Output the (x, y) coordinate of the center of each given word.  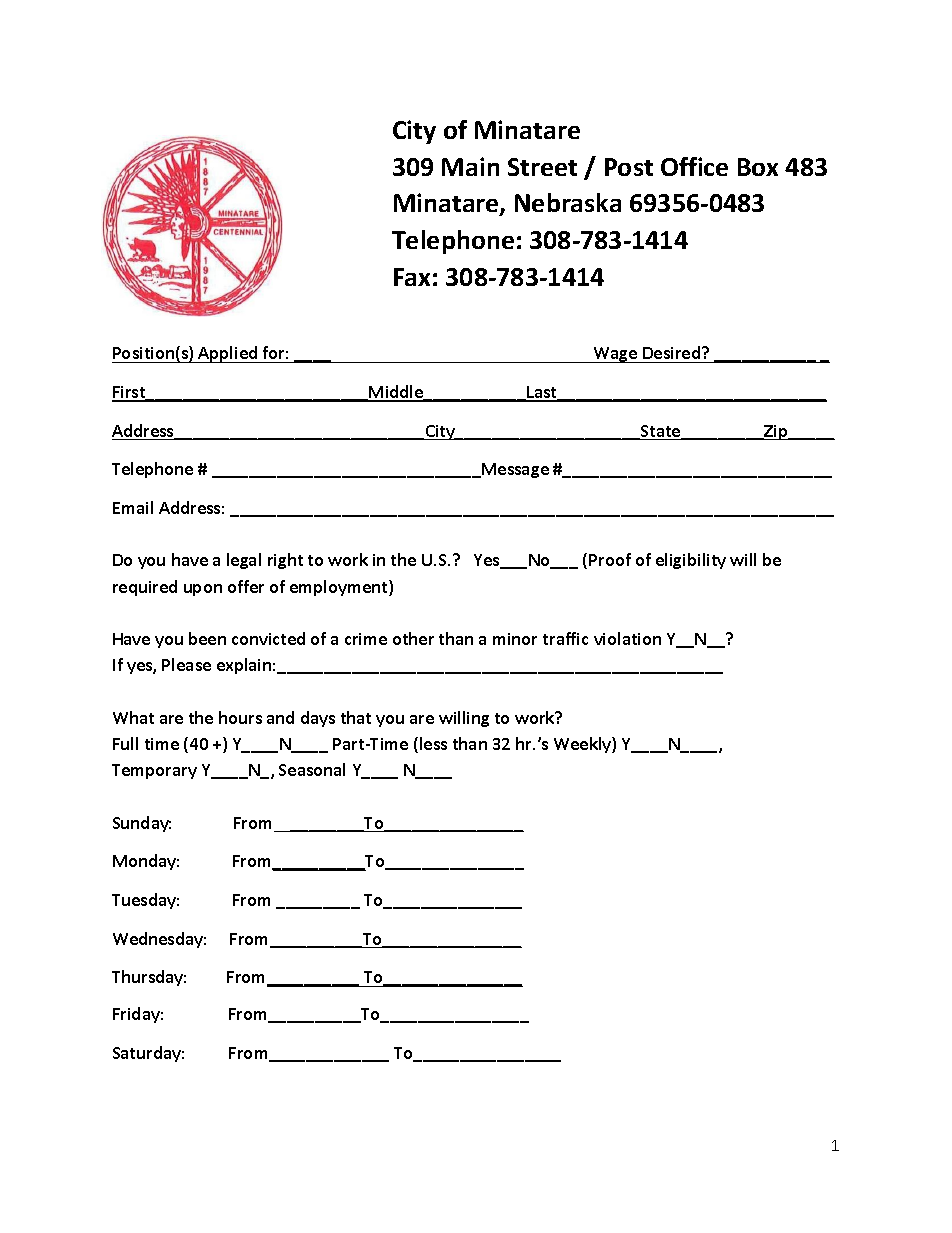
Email (133, 507)
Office (694, 166)
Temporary (154, 771)
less (433, 743)
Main (470, 166)
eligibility (691, 561)
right (285, 561)
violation (627, 638)
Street (542, 167)
